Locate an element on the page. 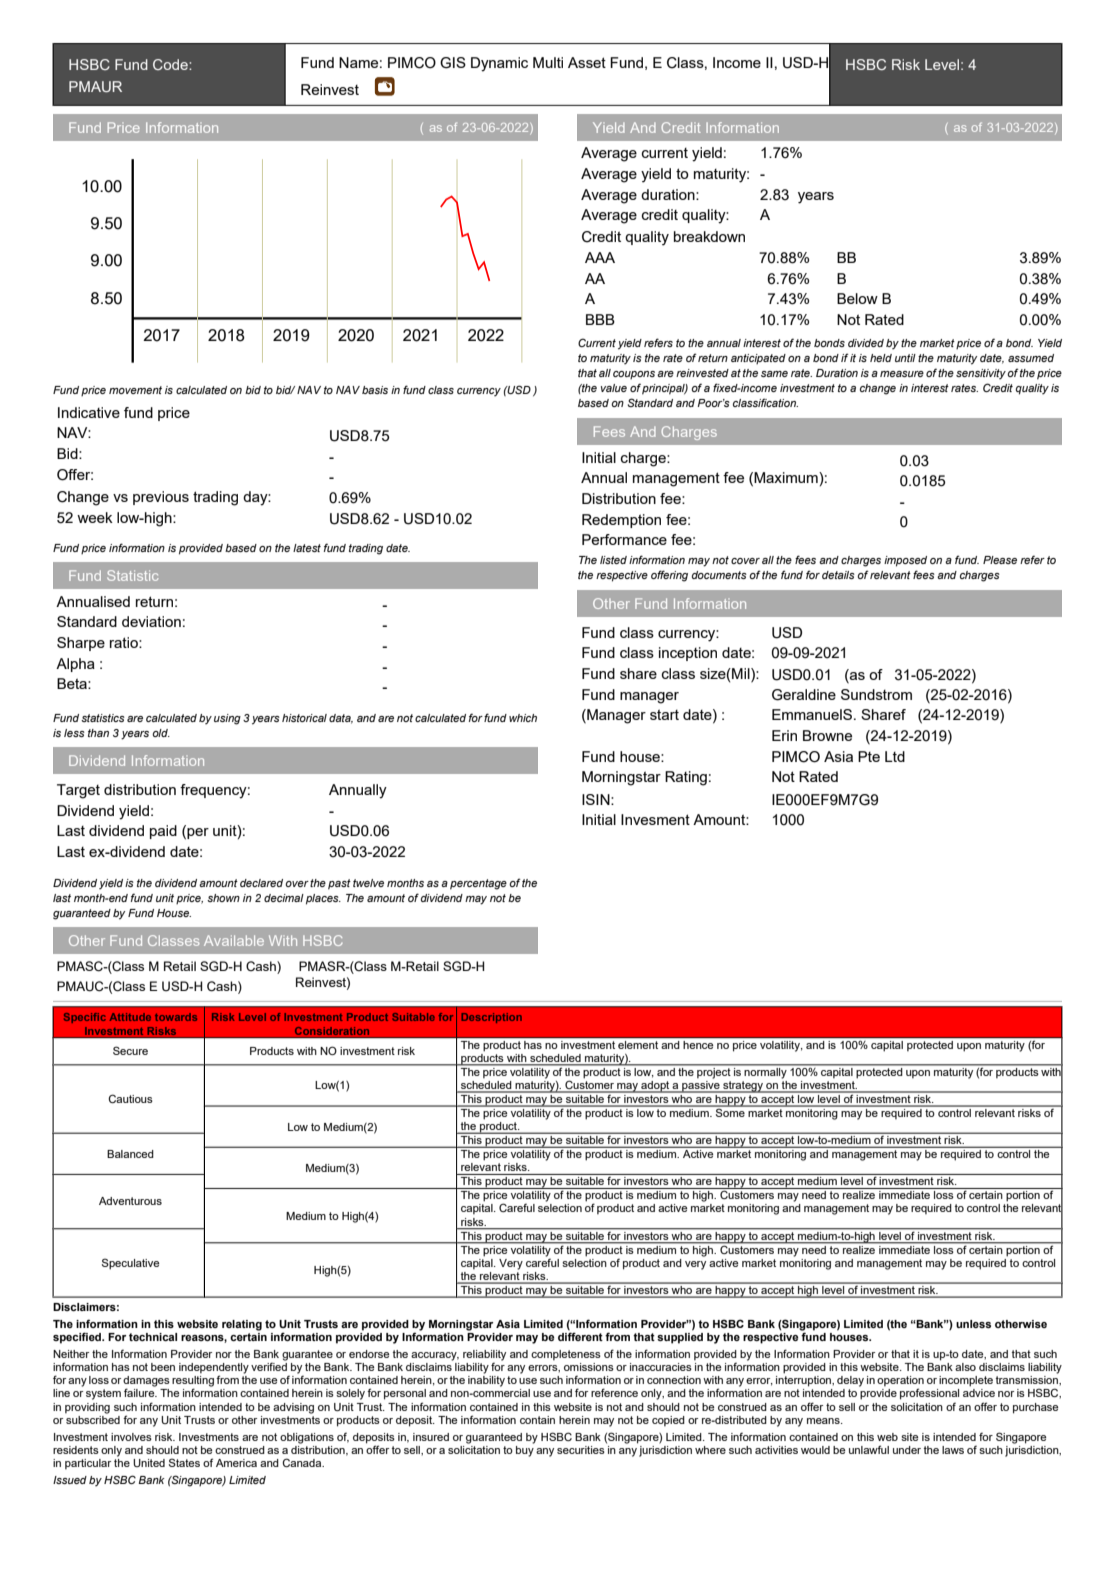 The height and width of the page is (1577, 1115). imposed is located at coordinates (905, 561).
